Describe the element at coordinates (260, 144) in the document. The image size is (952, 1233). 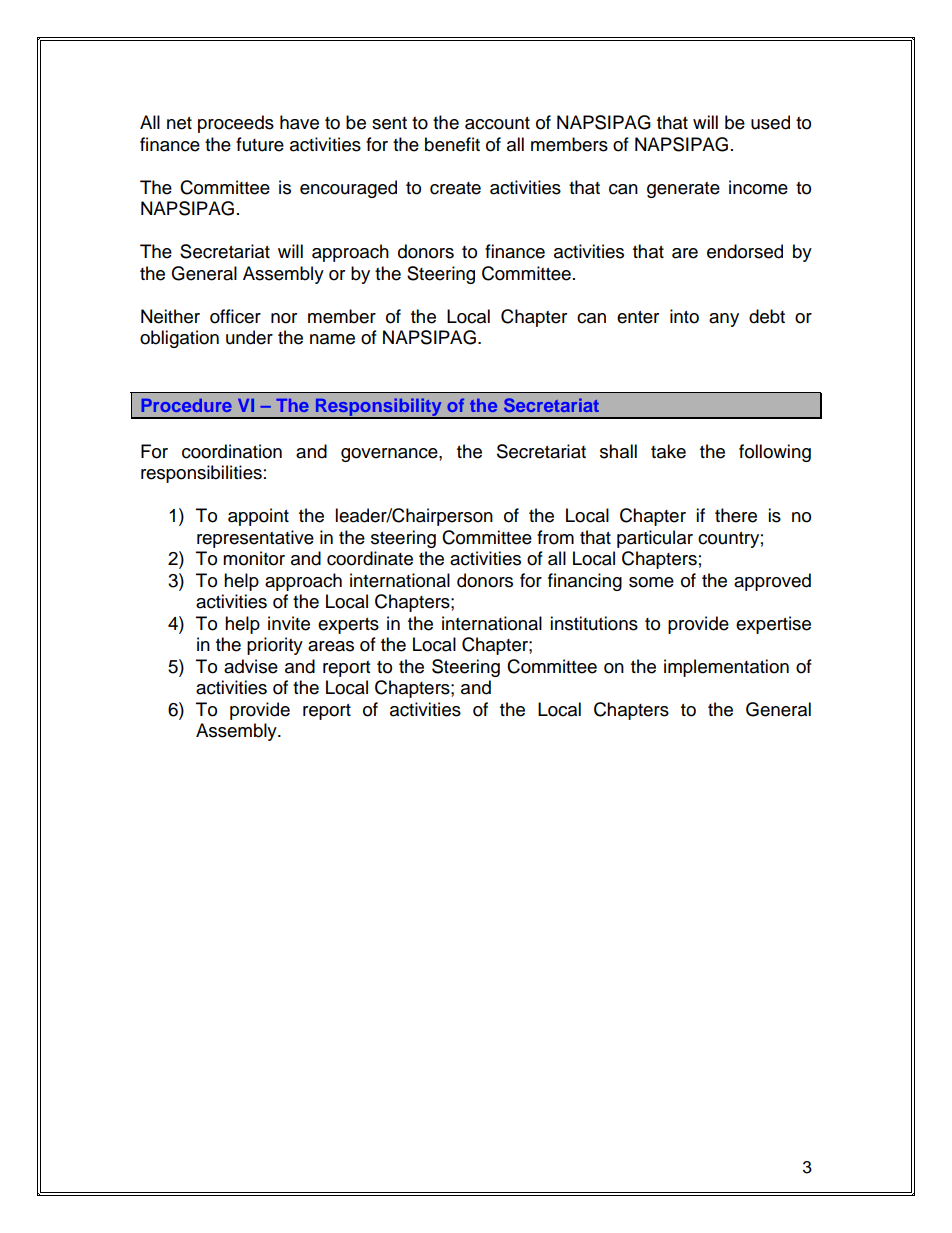
I see `future` at that location.
